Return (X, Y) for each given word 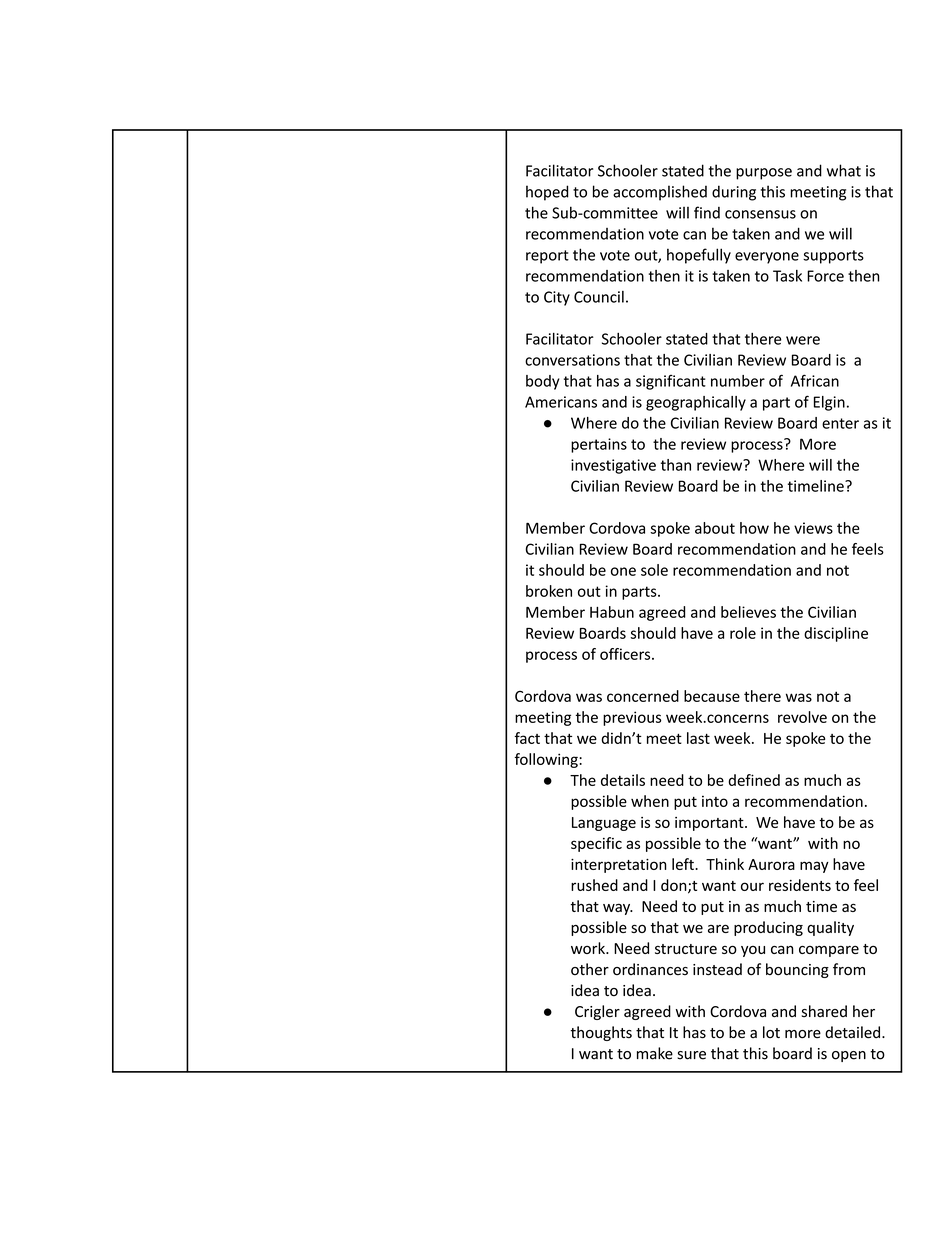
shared (824, 1011)
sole (654, 570)
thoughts (601, 1033)
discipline (836, 634)
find (707, 212)
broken (549, 591)
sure (691, 1055)
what (844, 170)
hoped (547, 193)
